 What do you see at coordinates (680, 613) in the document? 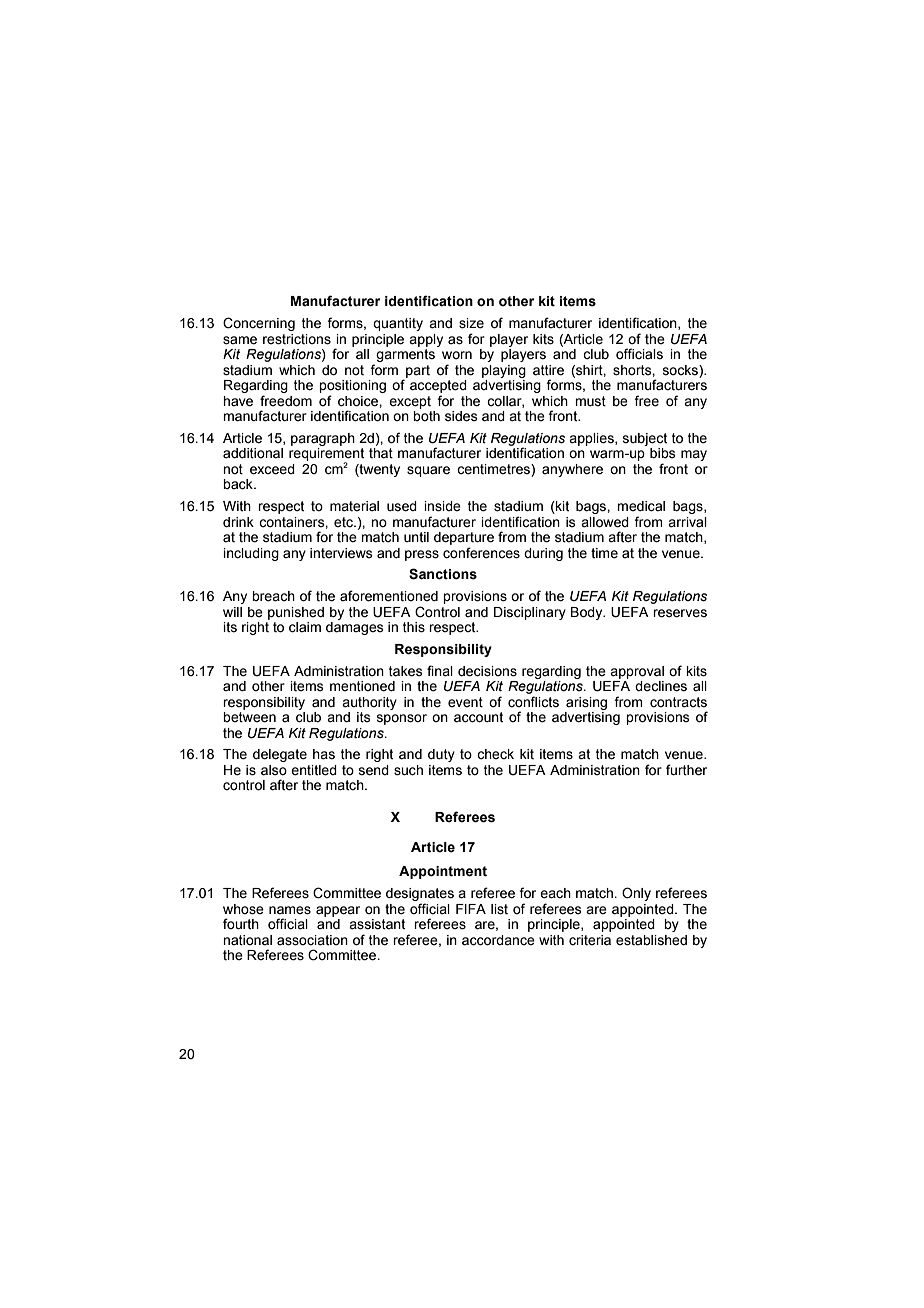
I see `reserves` at bounding box center [680, 613].
